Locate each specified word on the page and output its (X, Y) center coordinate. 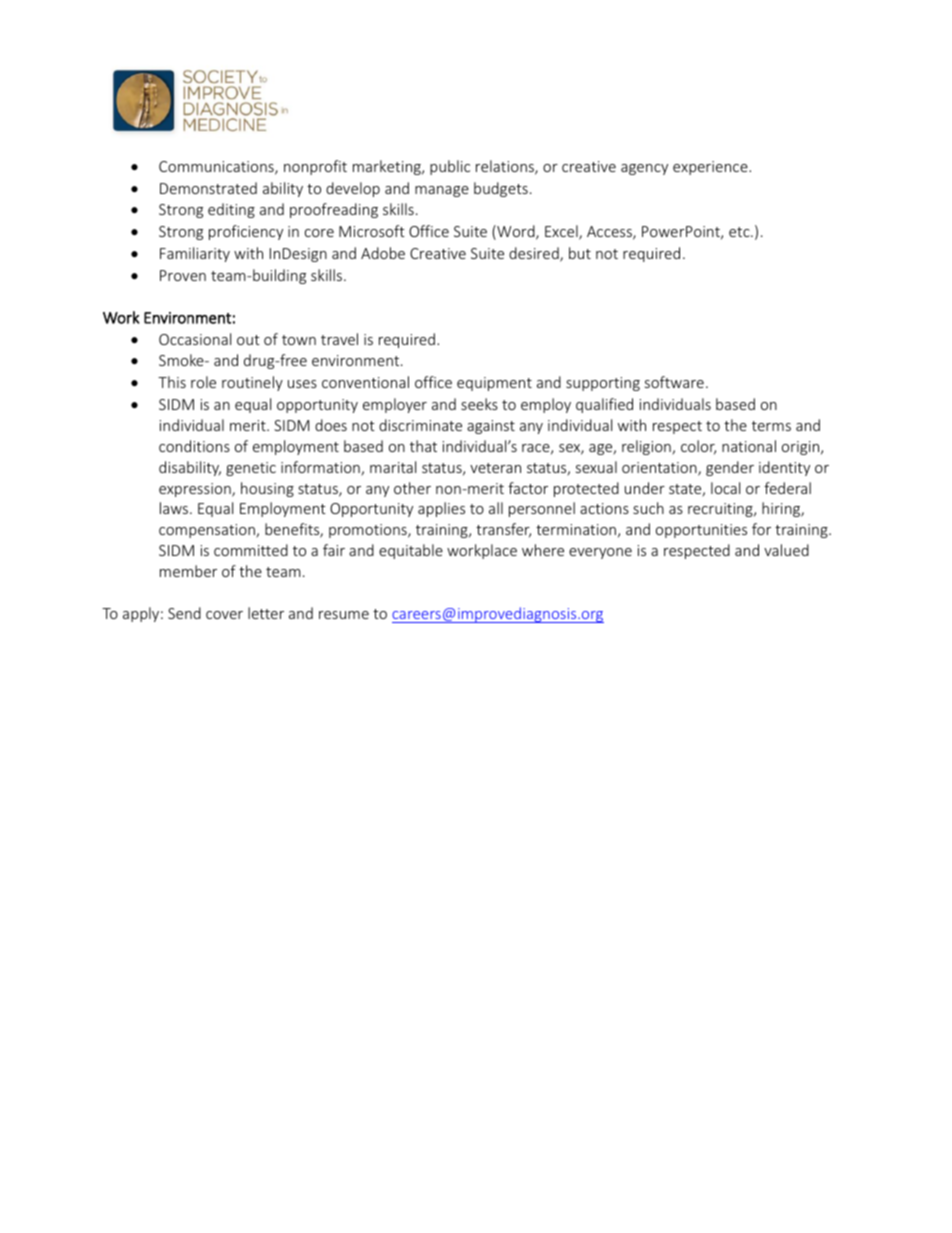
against (491, 427)
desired (535, 254)
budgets (501, 189)
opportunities (701, 531)
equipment (494, 384)
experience (711, 168)
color (698, 447)
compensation (208, 531)
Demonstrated (208, 188)
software (674, 382)
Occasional (195, 339)
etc (740, 232)
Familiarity (195, 254)
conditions (194, 446)
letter (266, 613)
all (496, 508)
